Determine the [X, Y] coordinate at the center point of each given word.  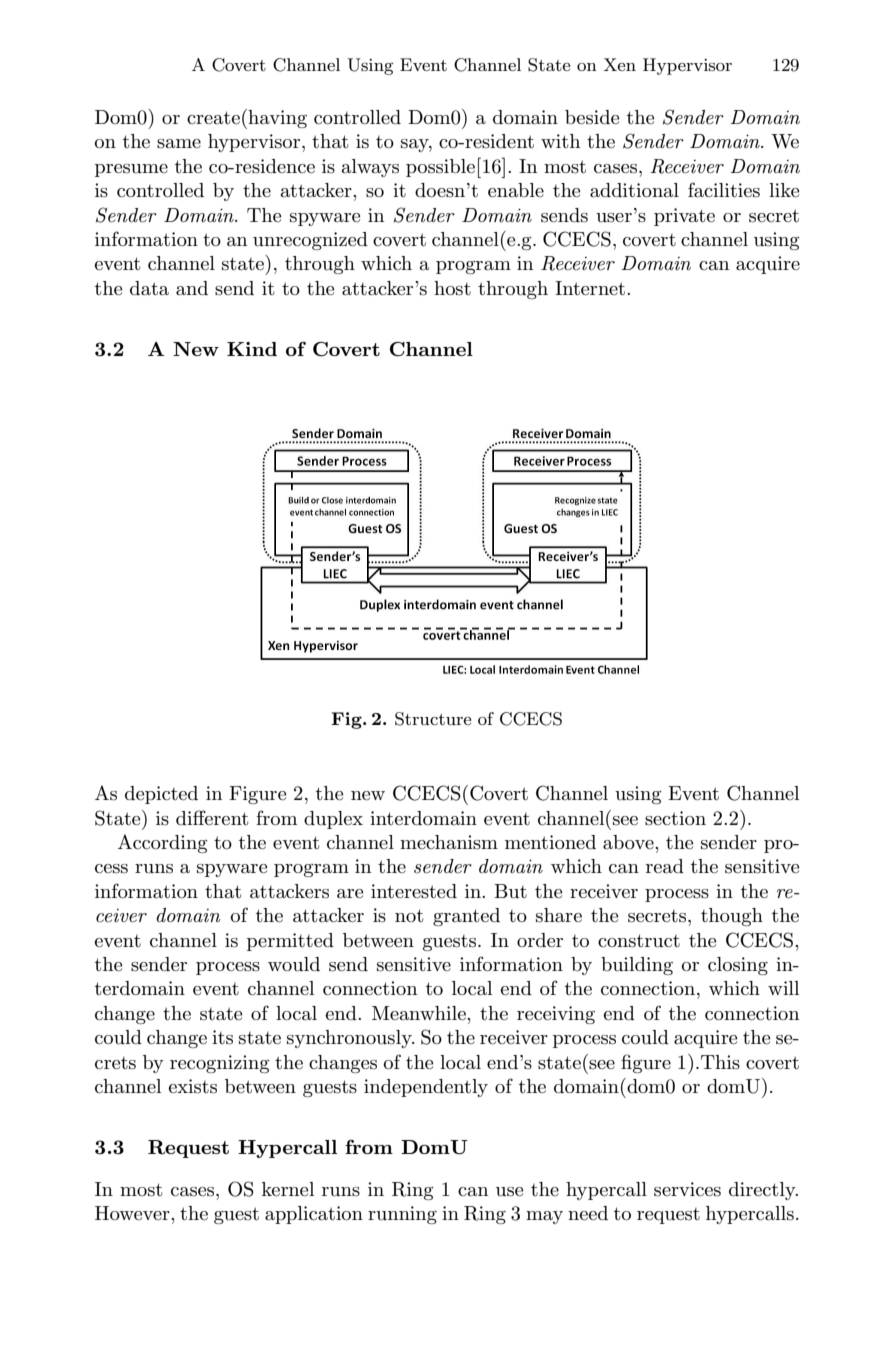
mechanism [449, 842]
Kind [252, 349]
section [675, 818]
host [452, 288]
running [402, 1215]
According [163, 843]
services [687, 1189]
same [179, 144]
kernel [288, 1189]
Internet [591, 288]
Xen [620, 64]
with [560, 141]
